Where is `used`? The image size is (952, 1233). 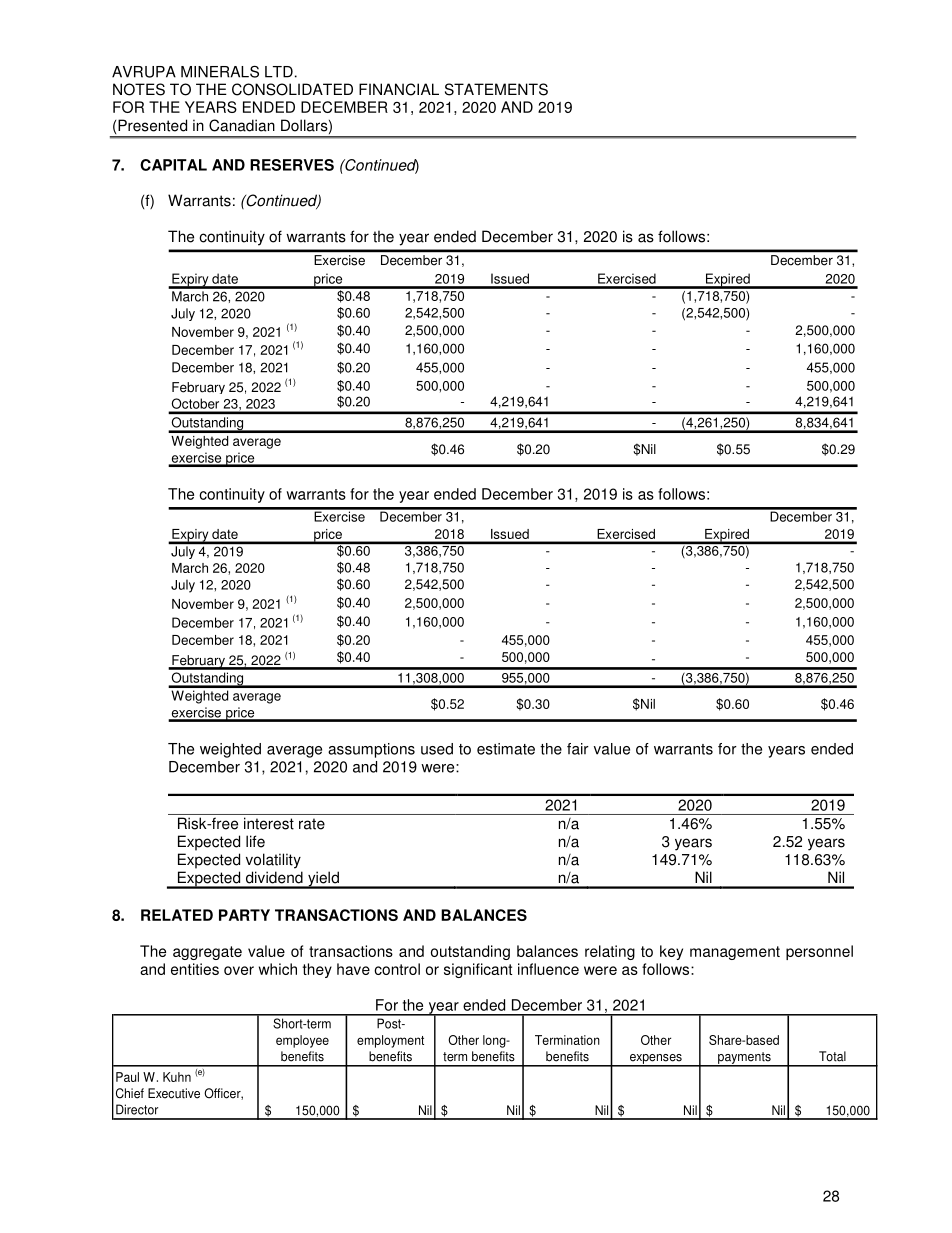 used is located at coordinates (437, 749).
